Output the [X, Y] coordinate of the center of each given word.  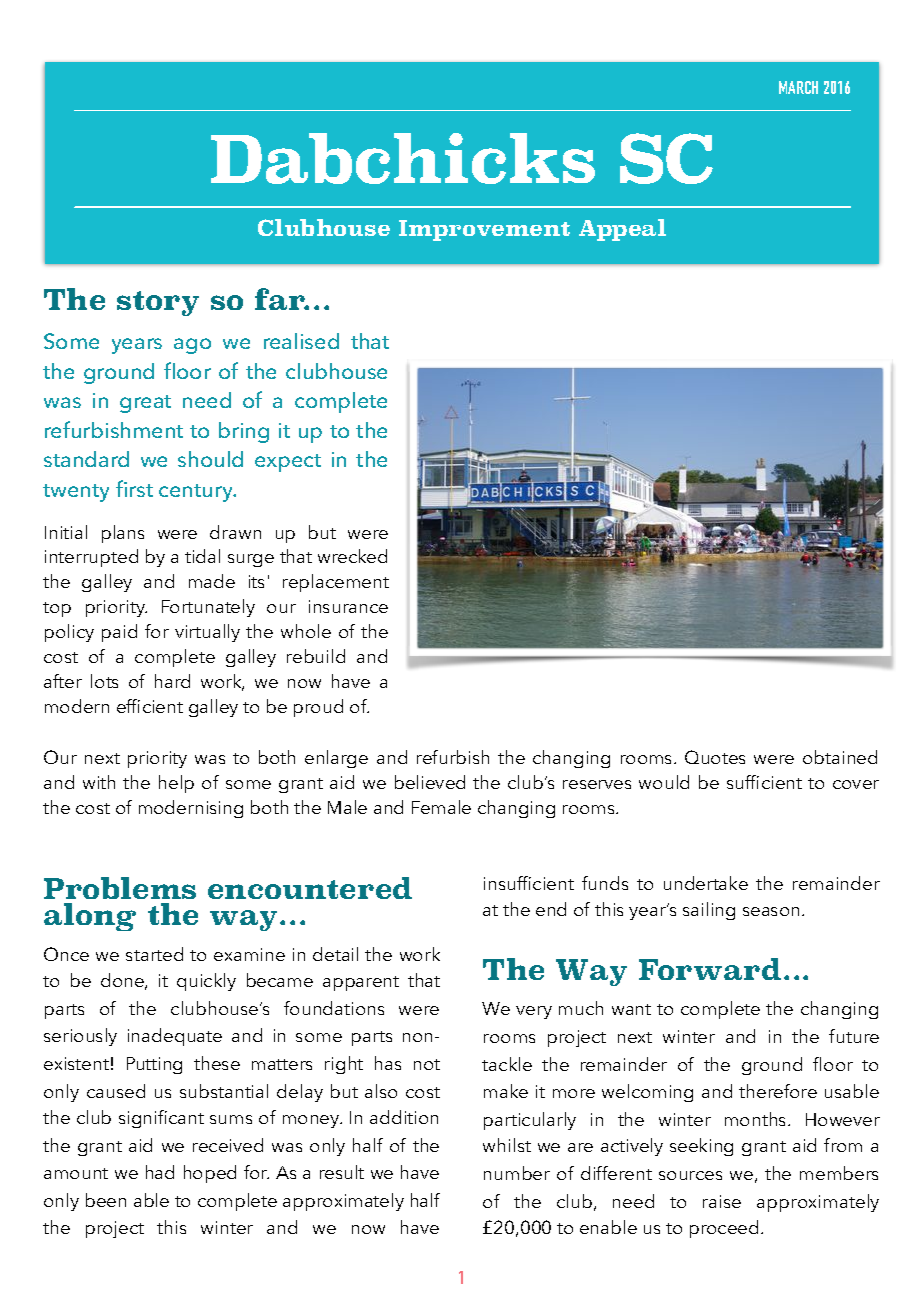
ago [192, 346]
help [176, 784]
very [534, 1012]
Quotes [715, 757]
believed [430, 782]
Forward [710, 969]
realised [301, 341]
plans [123, 534]
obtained [840, 757]
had [160, 1172]
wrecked [352, 556]
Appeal [622, 230]
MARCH [798, 87]
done [123, 981]
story [158, 303]
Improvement [484, 230]
